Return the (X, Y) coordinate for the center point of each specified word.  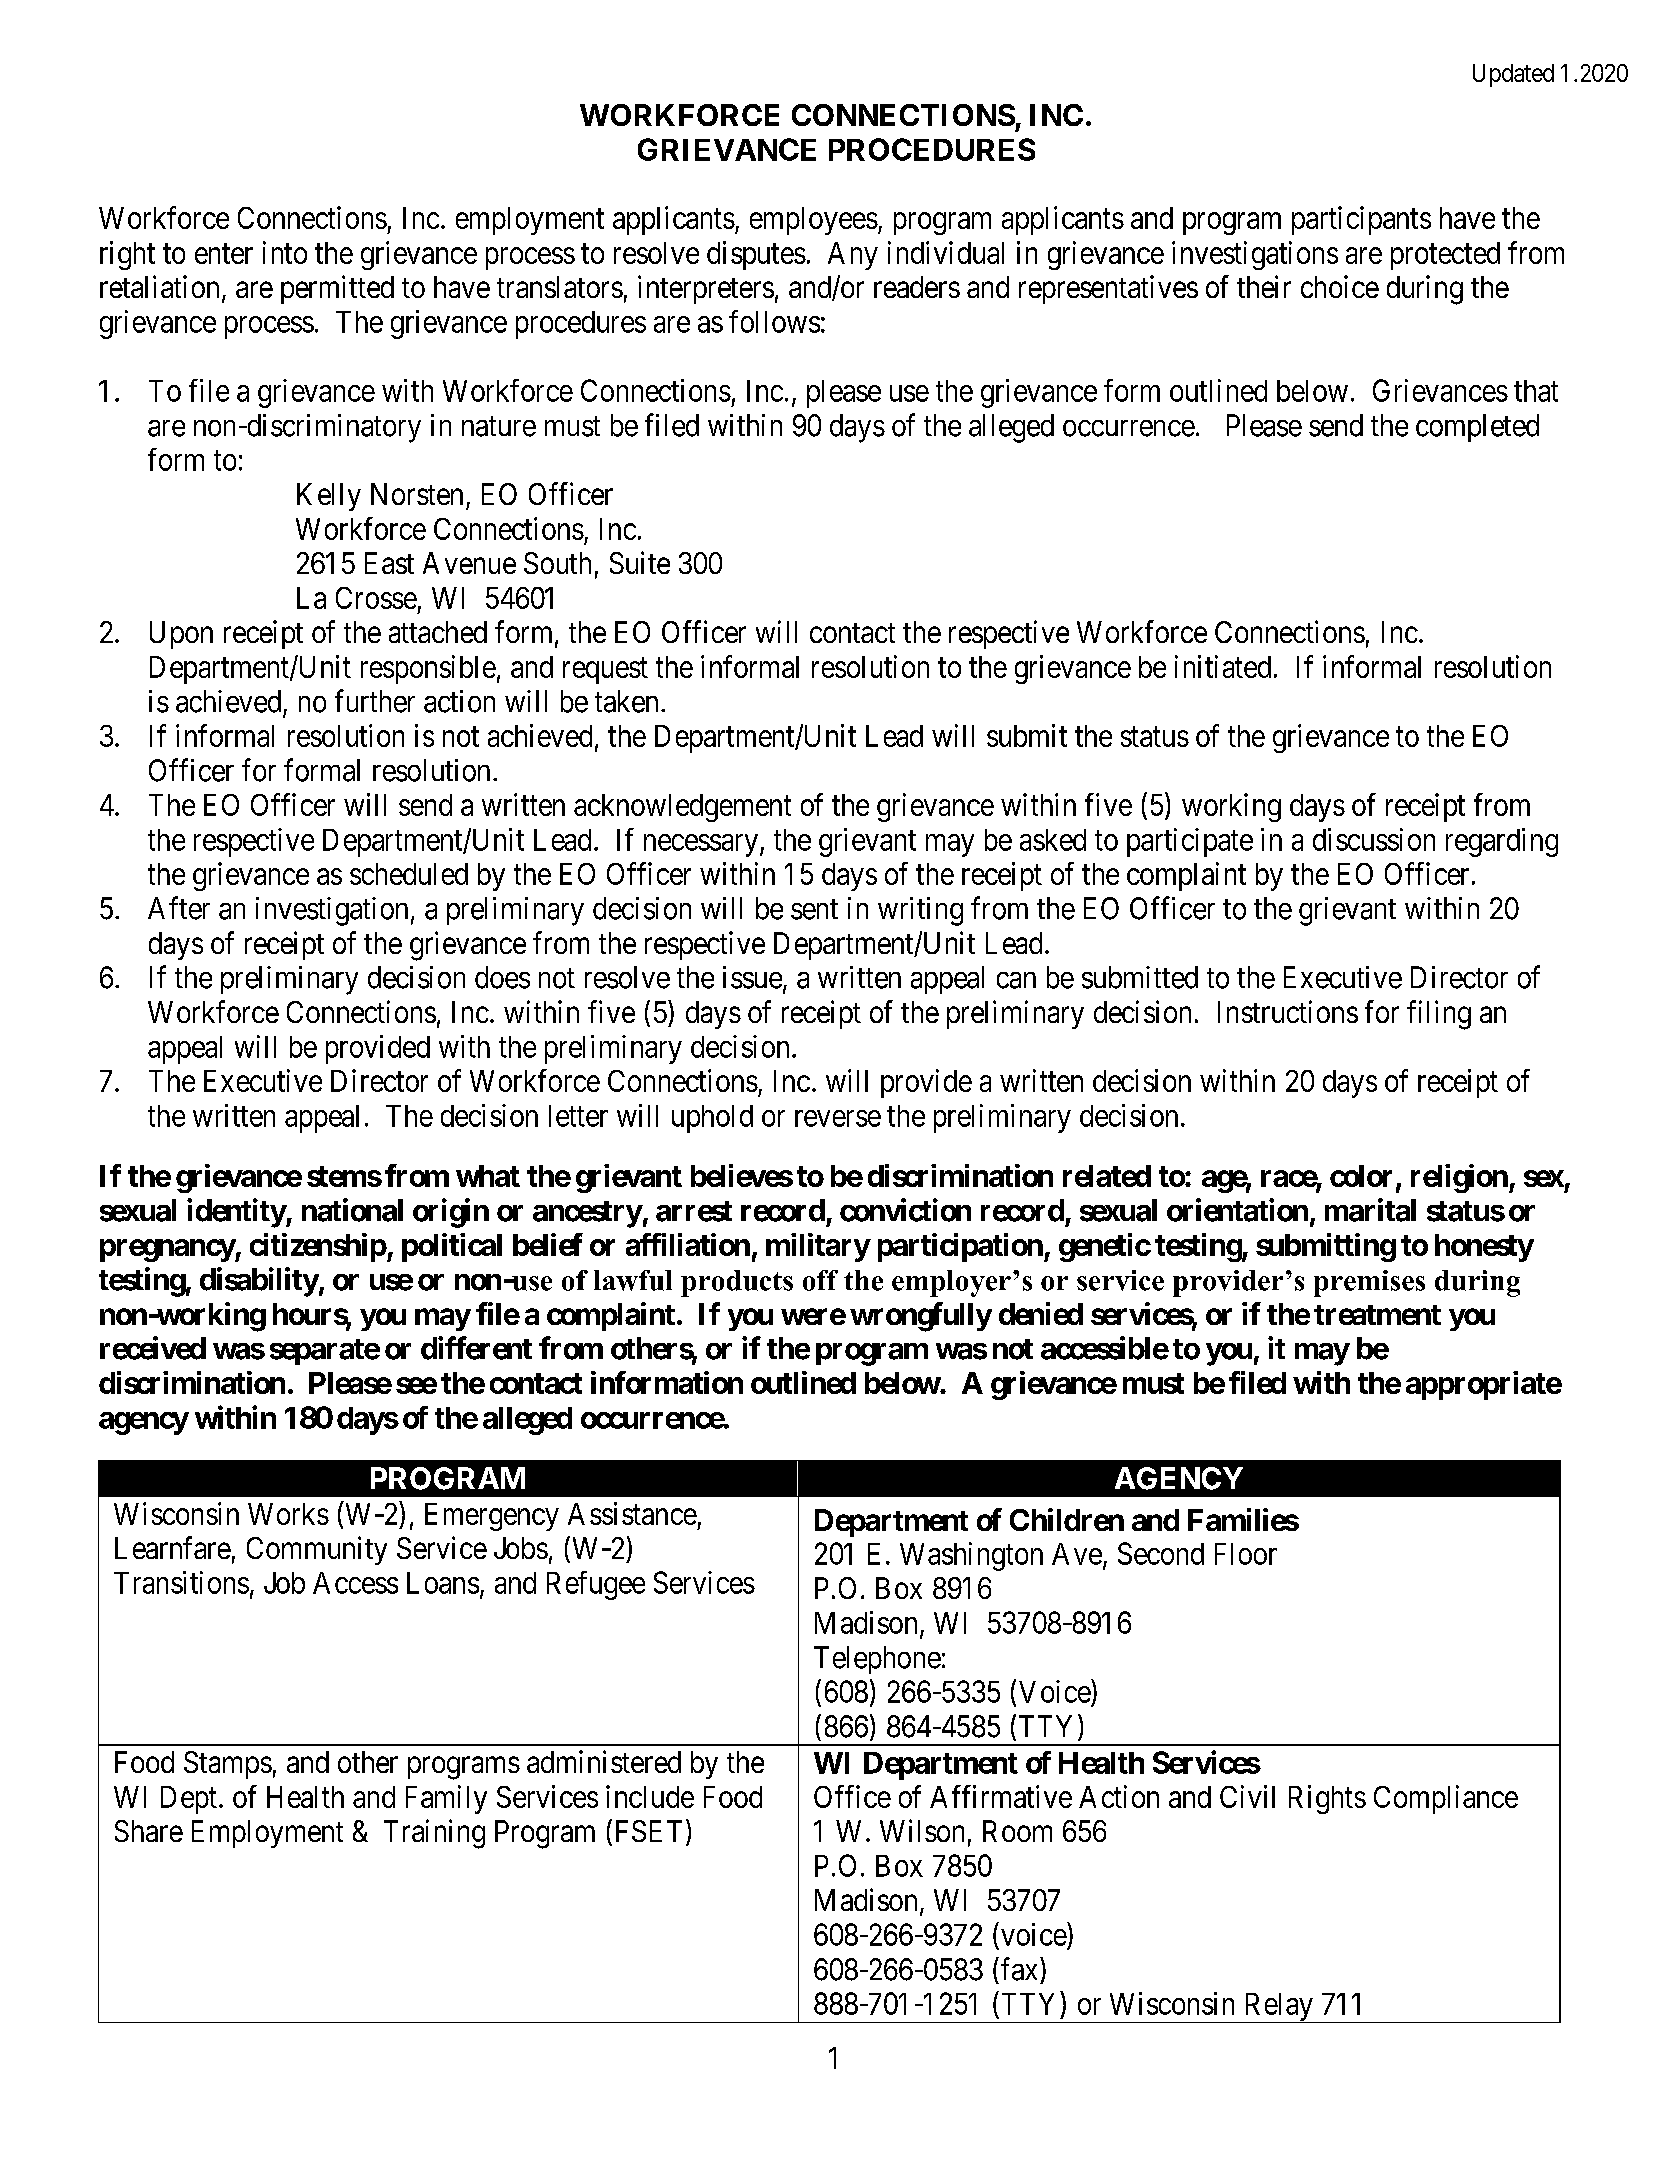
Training (434, 1834)
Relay (1278, 2008)
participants (1361, 220)
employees (814, 221)
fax (1021, 1969)
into (285, 252)
